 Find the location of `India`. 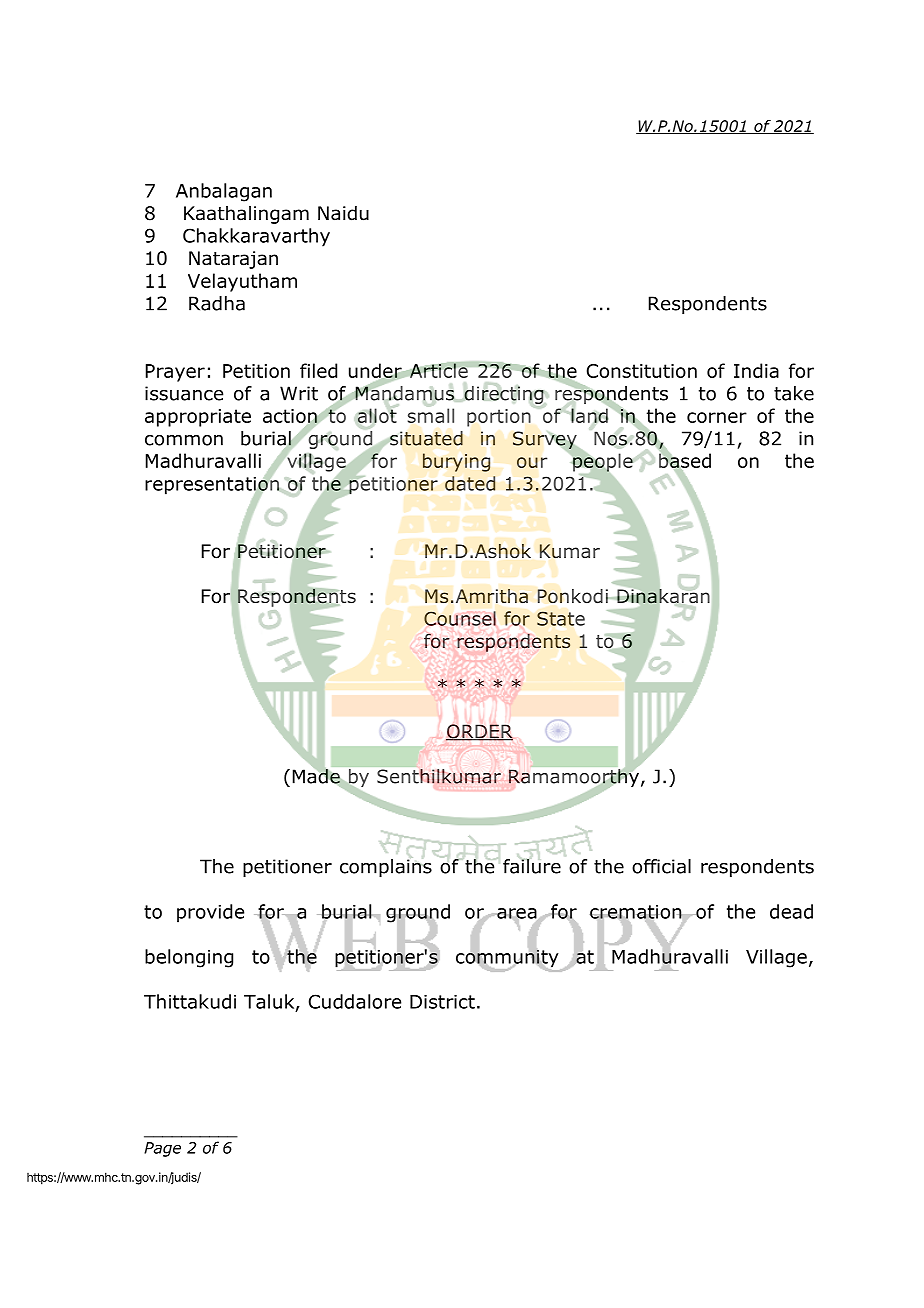

India is located at coordinates (756, 370).
